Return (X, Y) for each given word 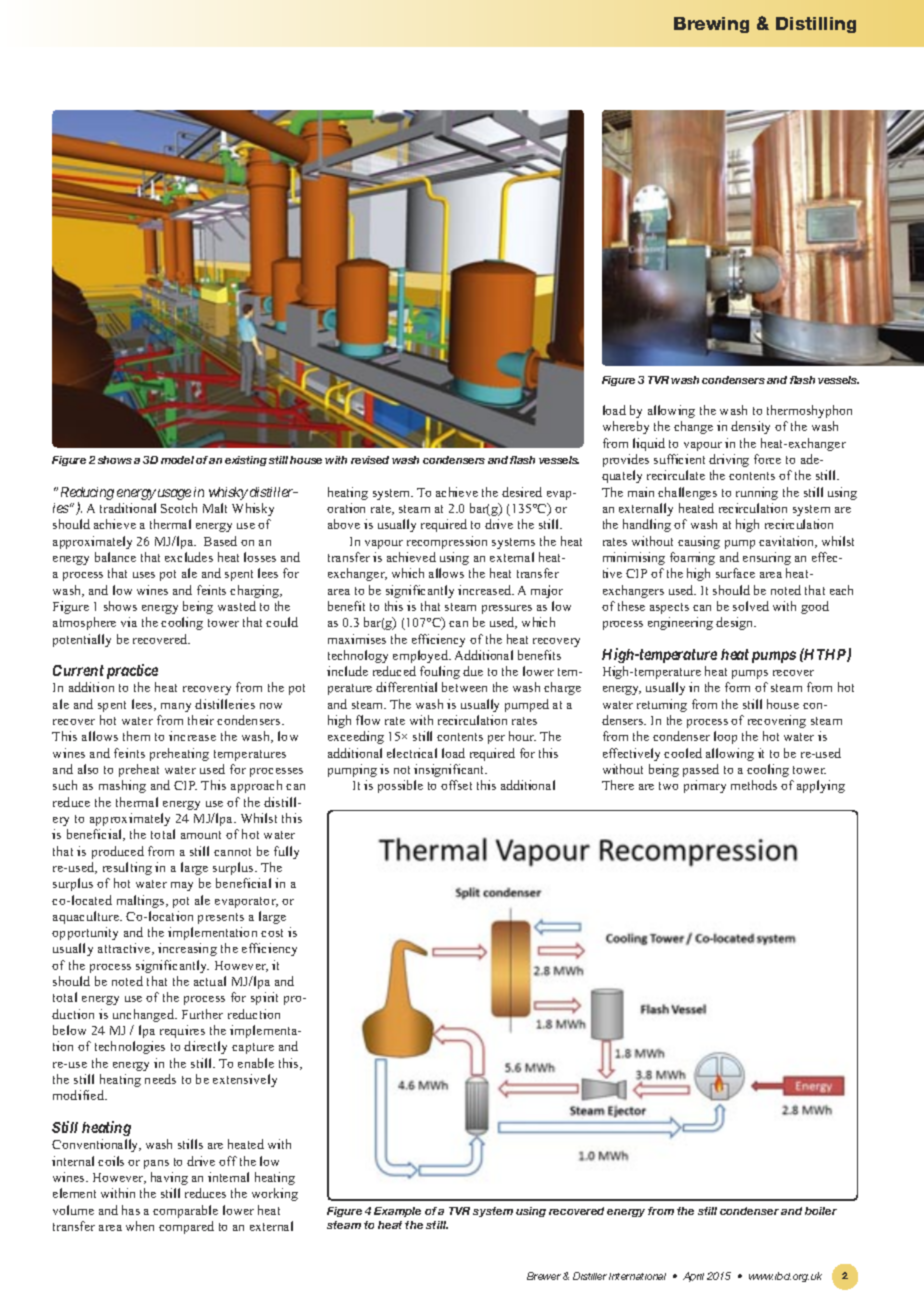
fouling (440, 672)
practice (132, 671)
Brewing (711, 25)
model (177, 460)
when (140, 1226)
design (736, 623)
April (693, 1277)
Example (397, 1212)
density (750, 427)
